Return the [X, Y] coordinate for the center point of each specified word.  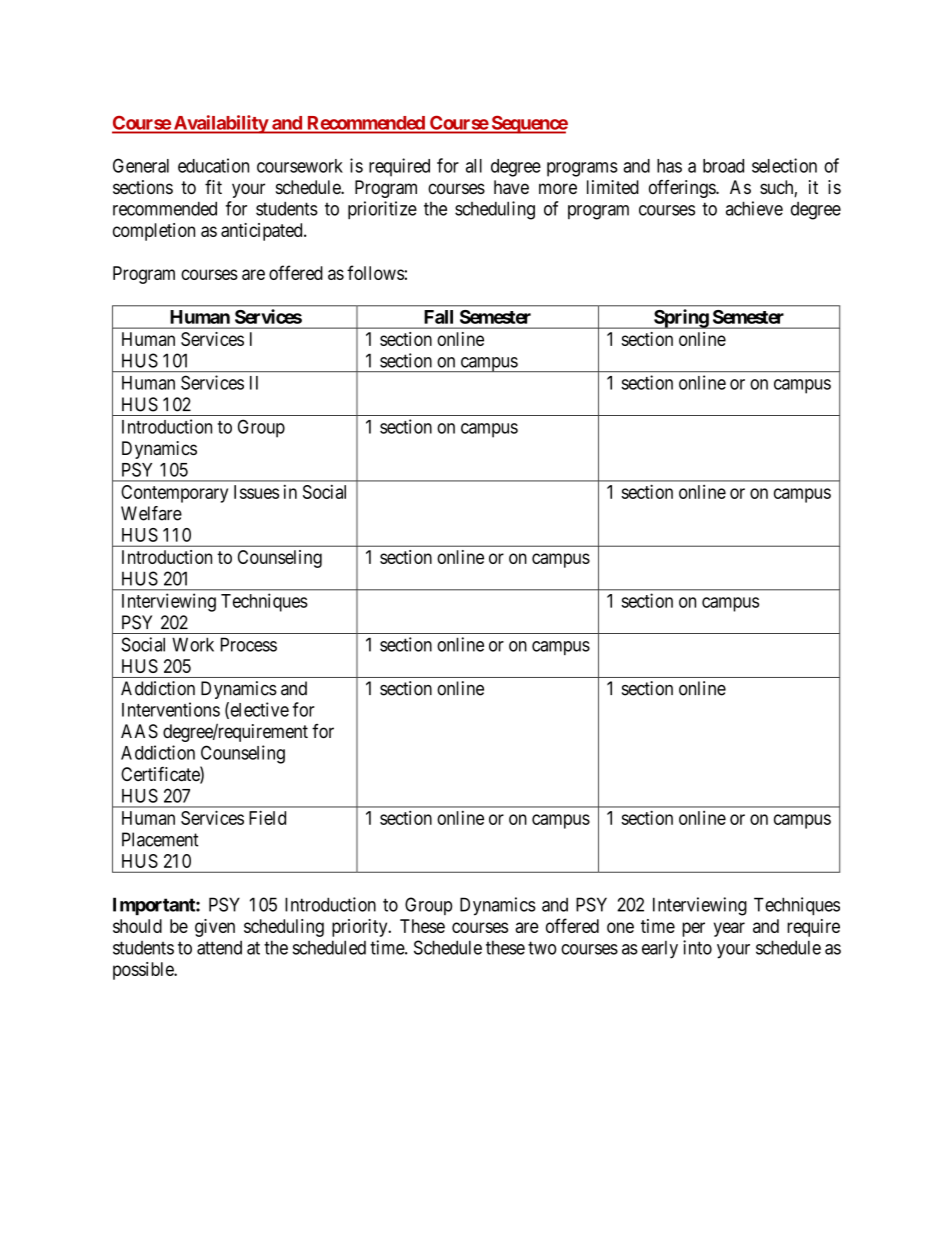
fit [213, 187]
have [511, 187]
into [697, 947]
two [542, 948]
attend [219, 948]
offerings [683, 189]
